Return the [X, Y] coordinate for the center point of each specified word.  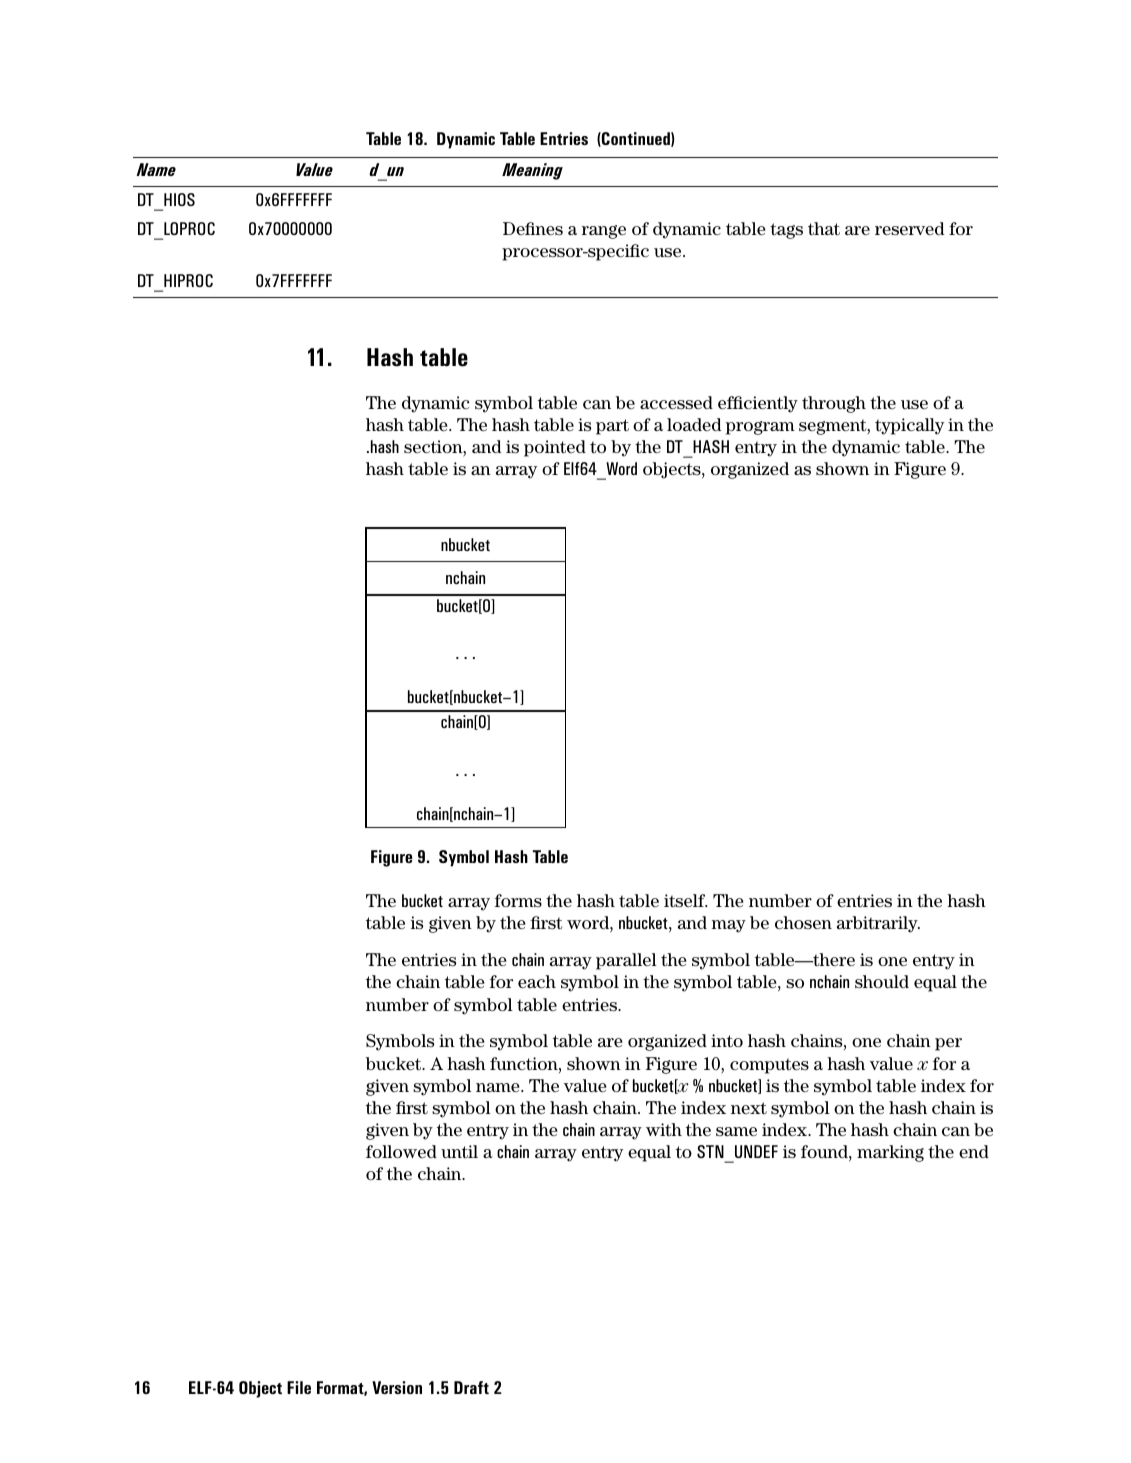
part [612, 427]
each [537, 981]
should [882, 981]
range [604, 232]
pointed [555, 448]
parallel [626, 961]
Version [397, 1387]
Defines [533, 228]
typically [909, 426]
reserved [909, 228]
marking [890, 1153]
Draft [471, 1387]
